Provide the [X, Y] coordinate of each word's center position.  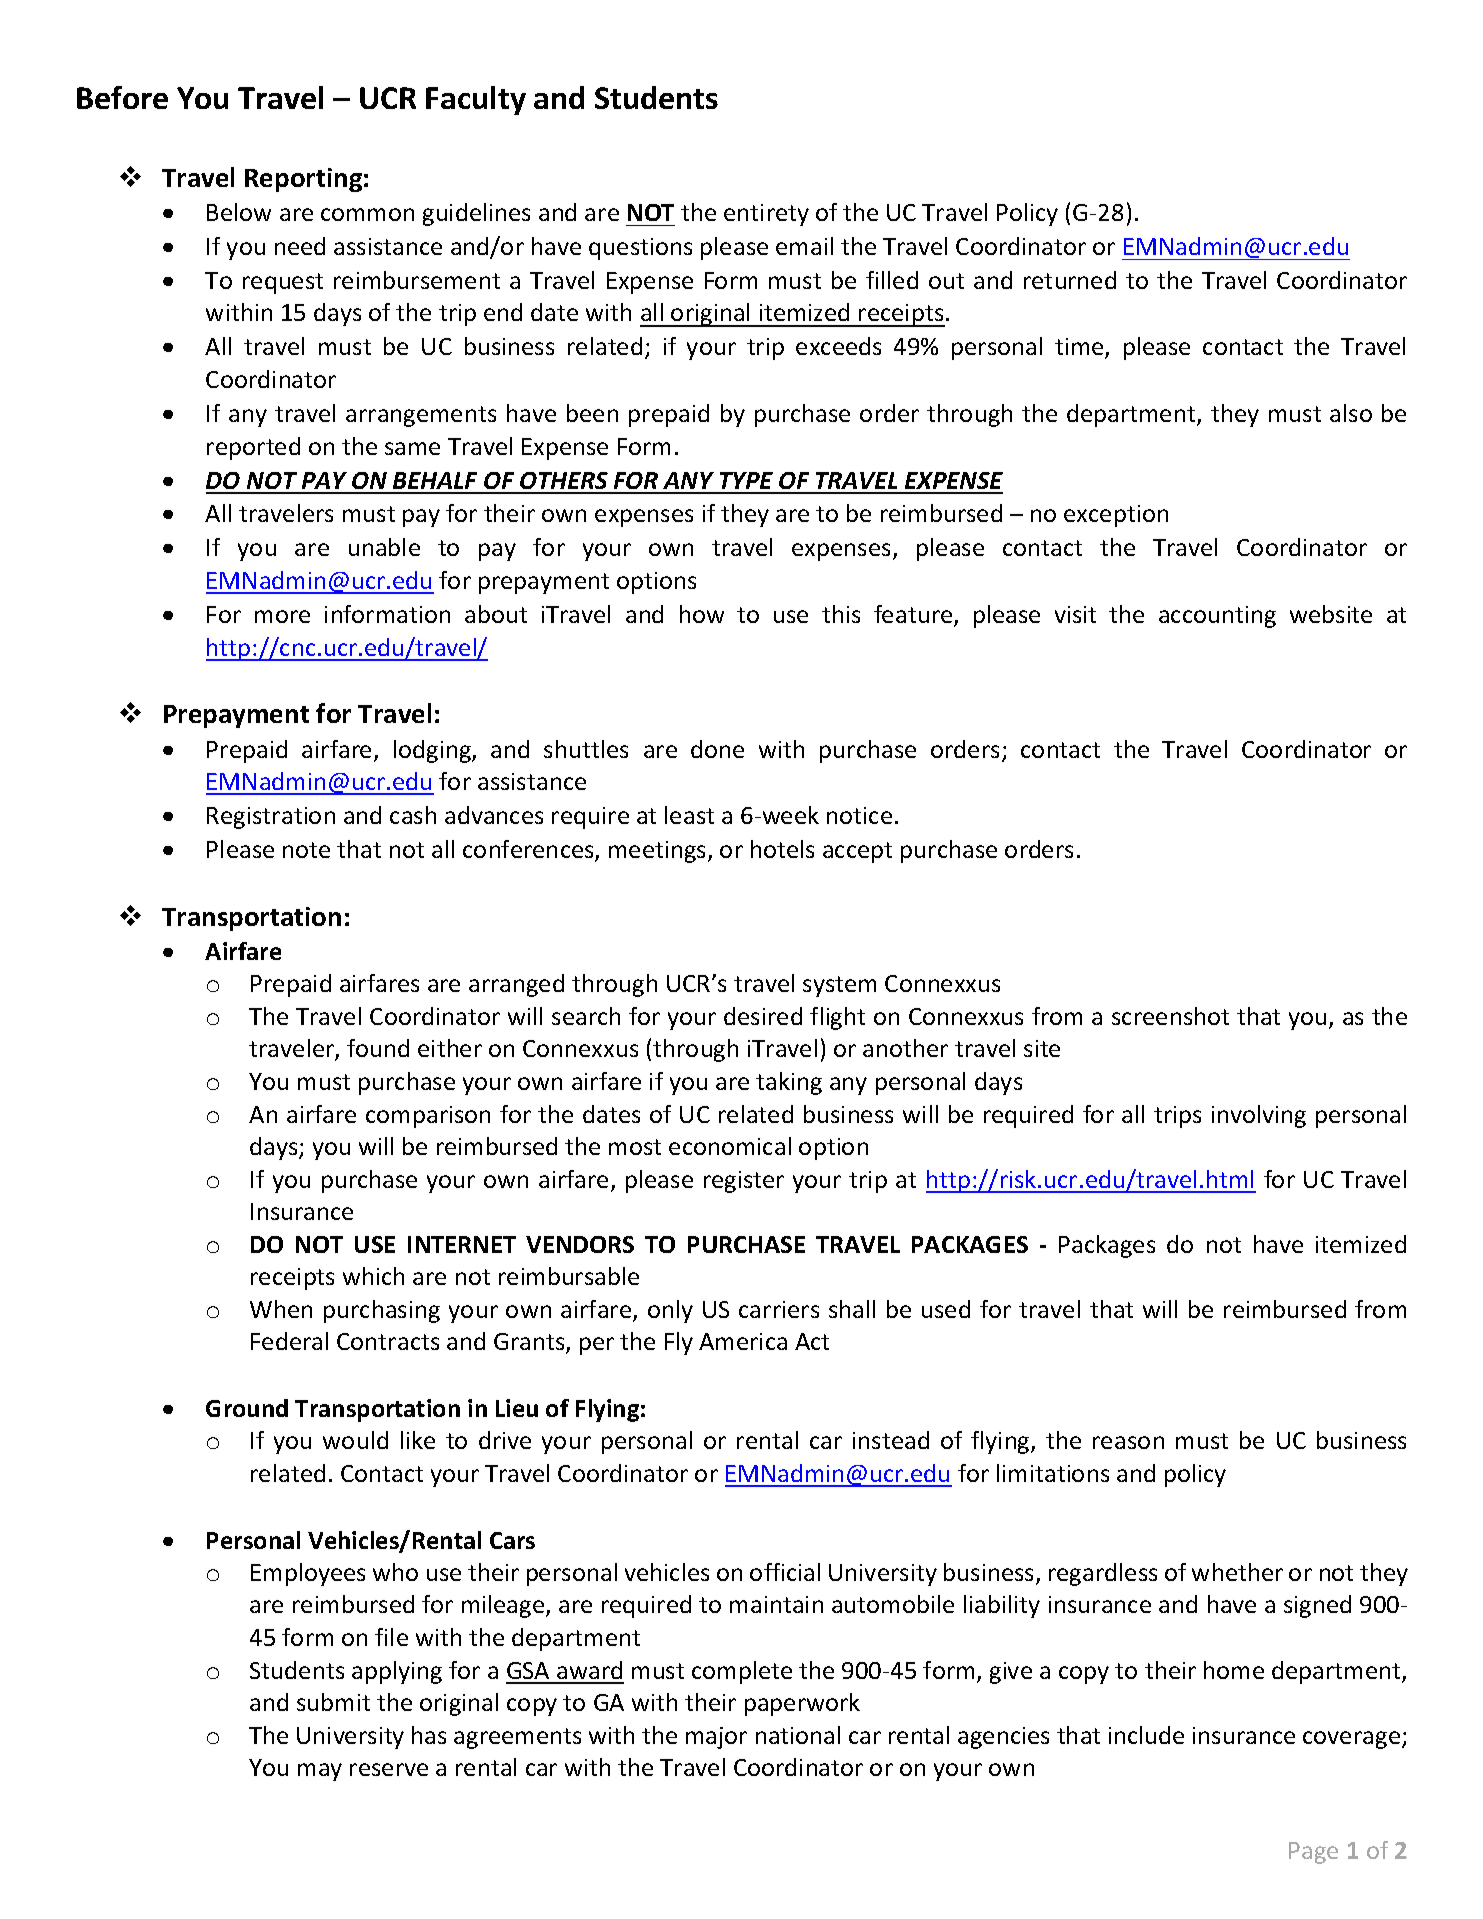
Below [239, 212]
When [281, 1309]
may [320, 1772]
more [282, 616]
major [716, 1738]
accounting [1217, 617]
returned [1070, 280]
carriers [779, 1309]
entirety [766, 215]
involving [1259, 1116]
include [1146, 1735]
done [717, 749]
